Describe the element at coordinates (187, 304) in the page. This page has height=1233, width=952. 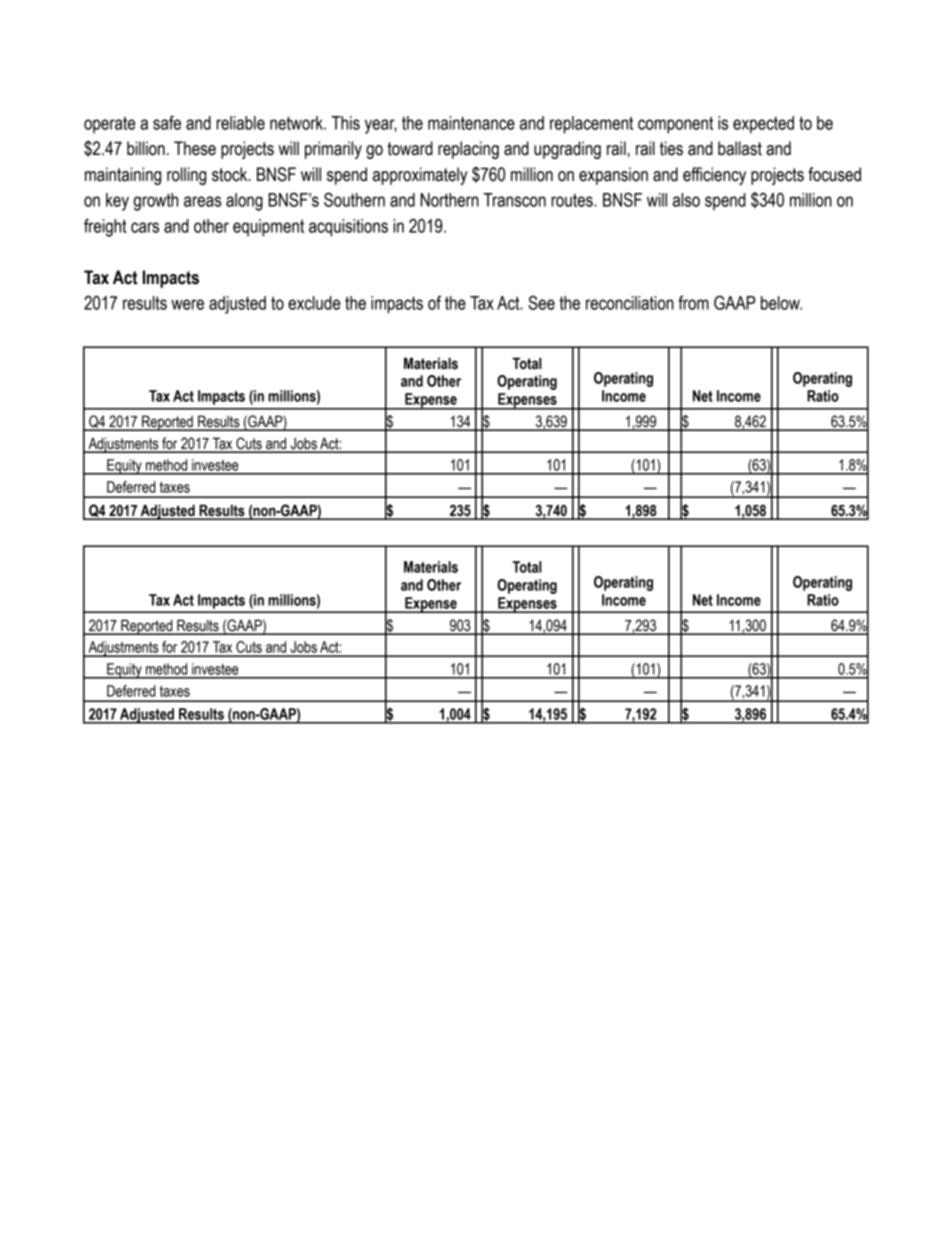
I see `were` at that location.
